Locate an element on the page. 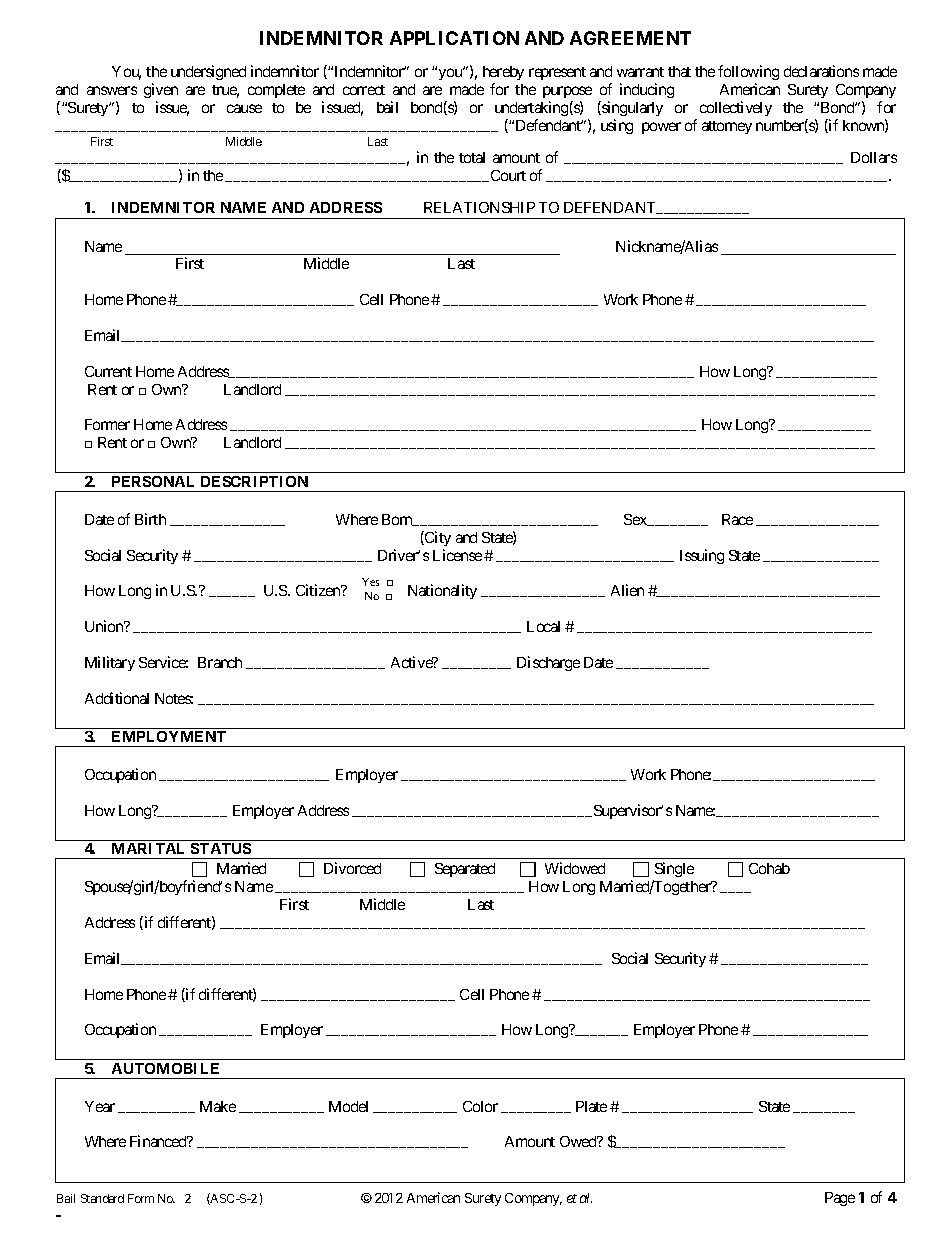 The height and width of the document is (1233, 952). following is located at coordinates (748, 74).
